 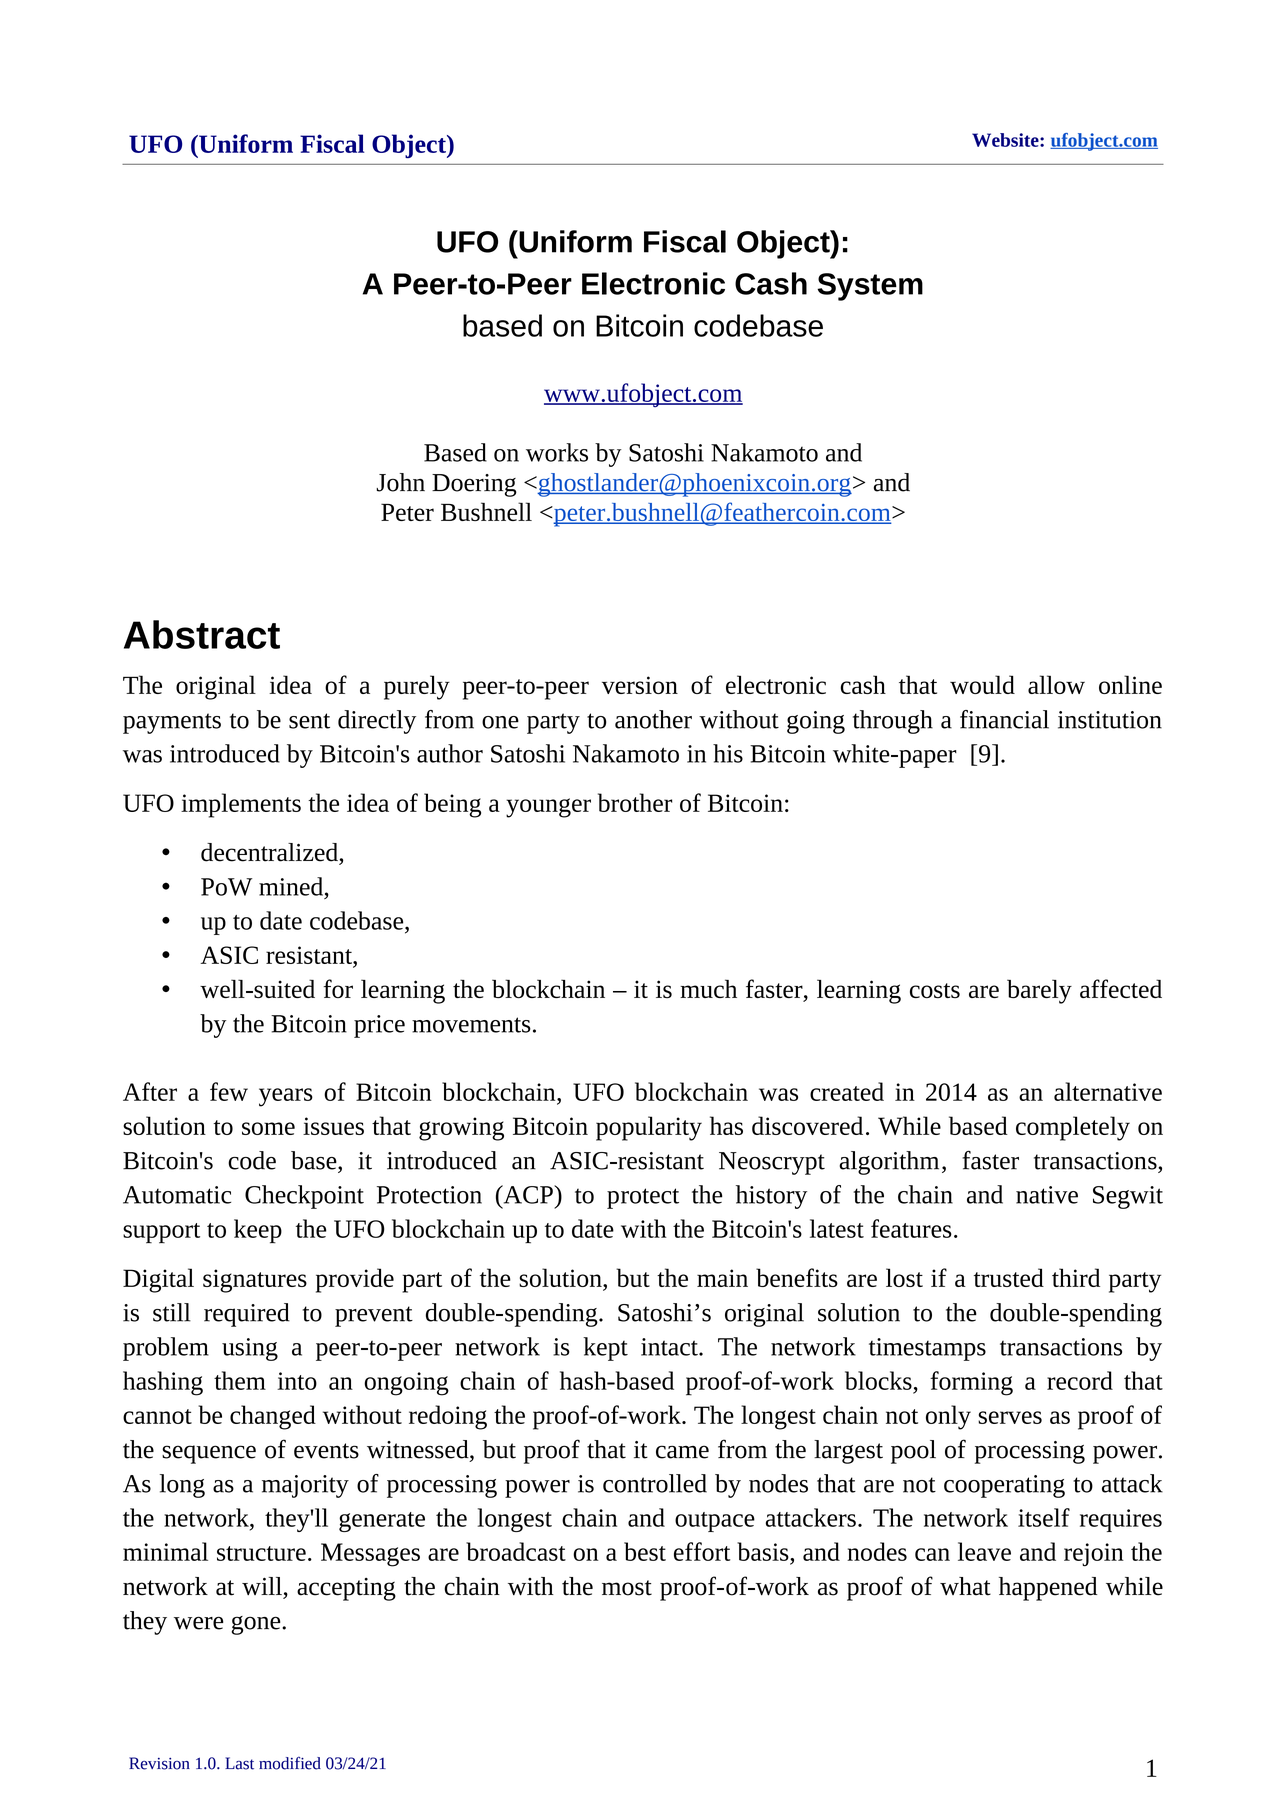 What do you see at coordinates (400, 482) in the screenshot?
I see `John` at bounding box center [400, 482].
